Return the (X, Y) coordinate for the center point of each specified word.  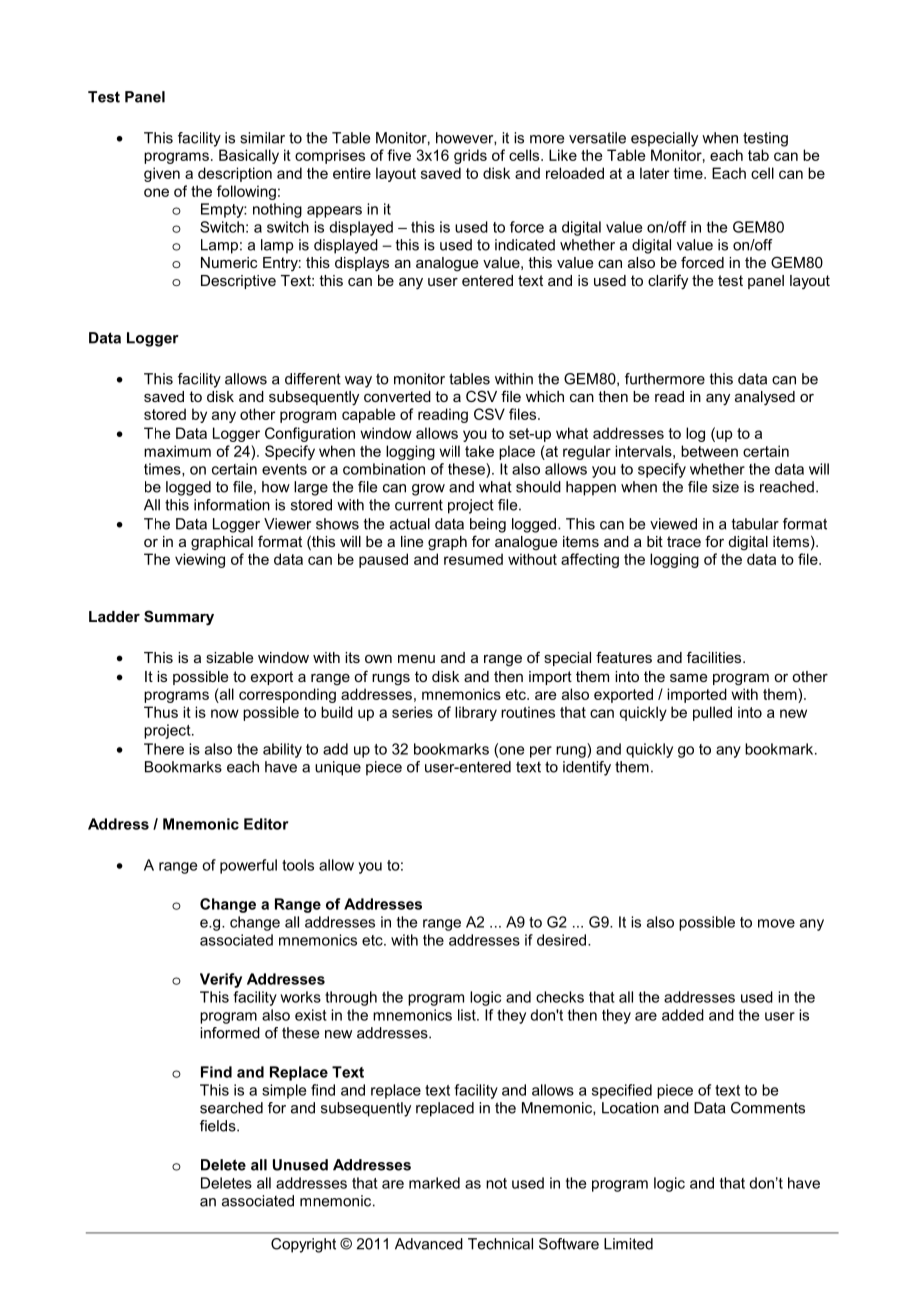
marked (434, 1183)
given (162, 174)
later (654, 173)
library (476, 713)
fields (219, 1126)
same (688, 678)
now (225, 713)
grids (470, 156)
